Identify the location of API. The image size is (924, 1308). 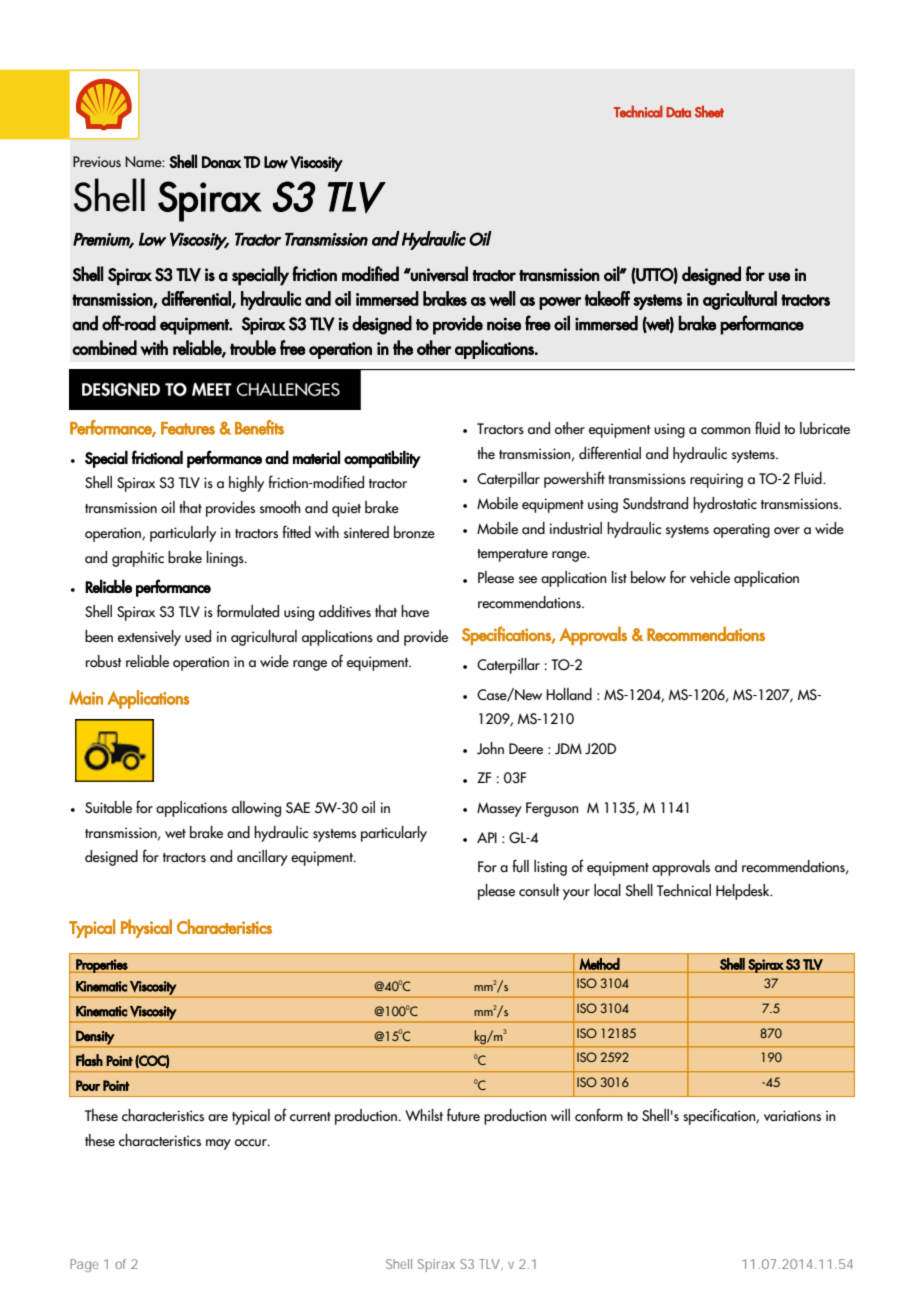
(487, 837).
